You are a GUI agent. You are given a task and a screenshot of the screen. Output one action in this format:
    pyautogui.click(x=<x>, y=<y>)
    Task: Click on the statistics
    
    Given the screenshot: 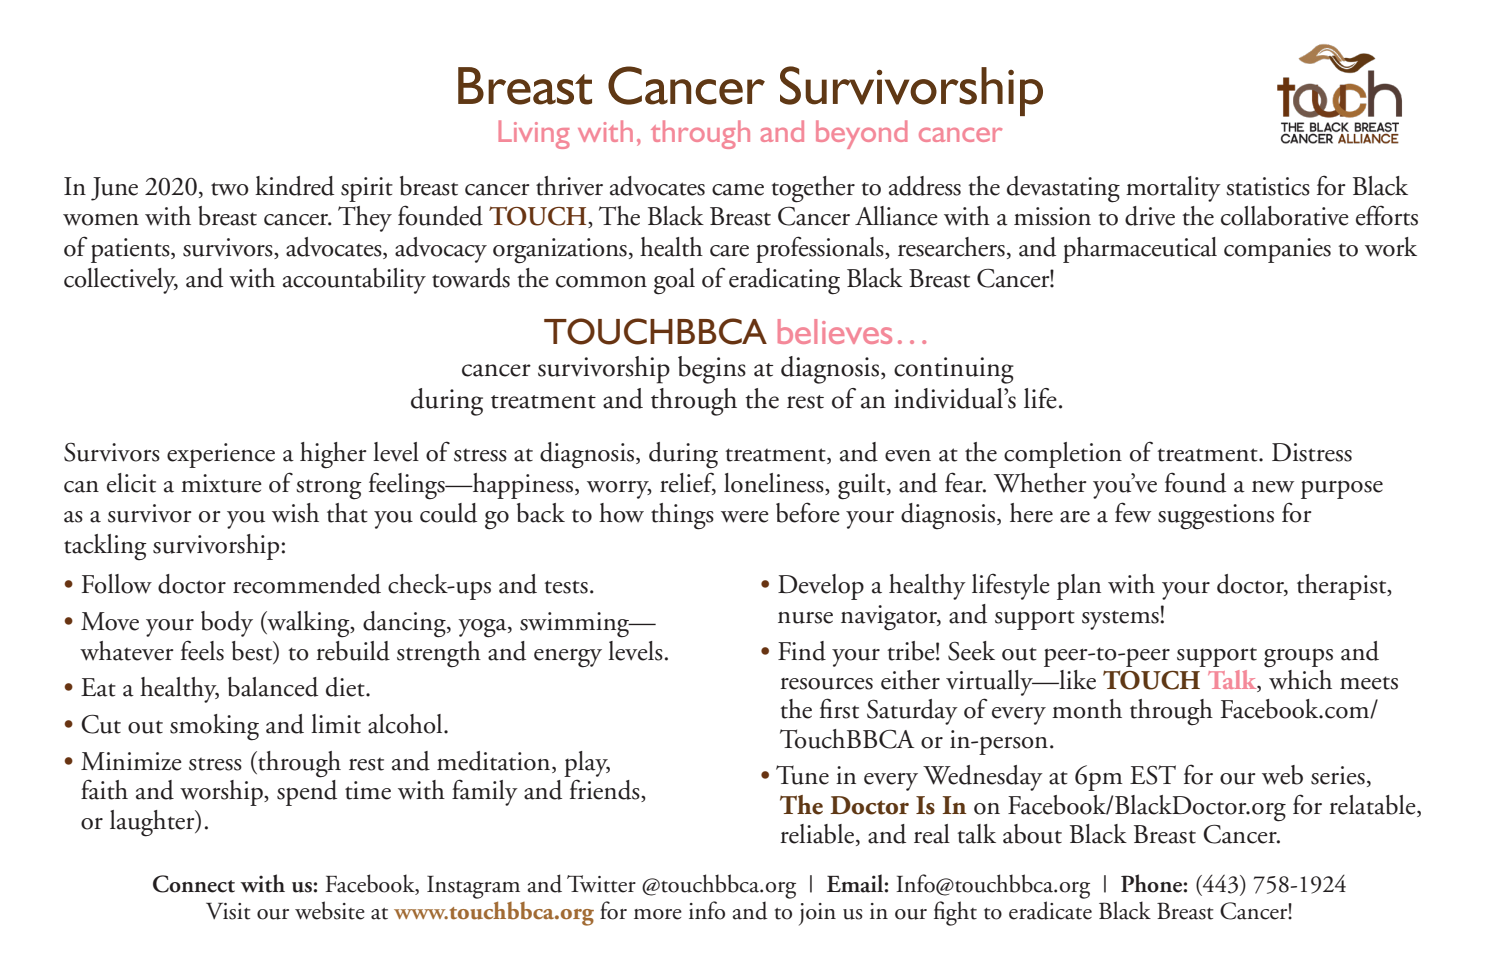 What is the action you would take?
    pyautogui.click(x=1268, y=186)
